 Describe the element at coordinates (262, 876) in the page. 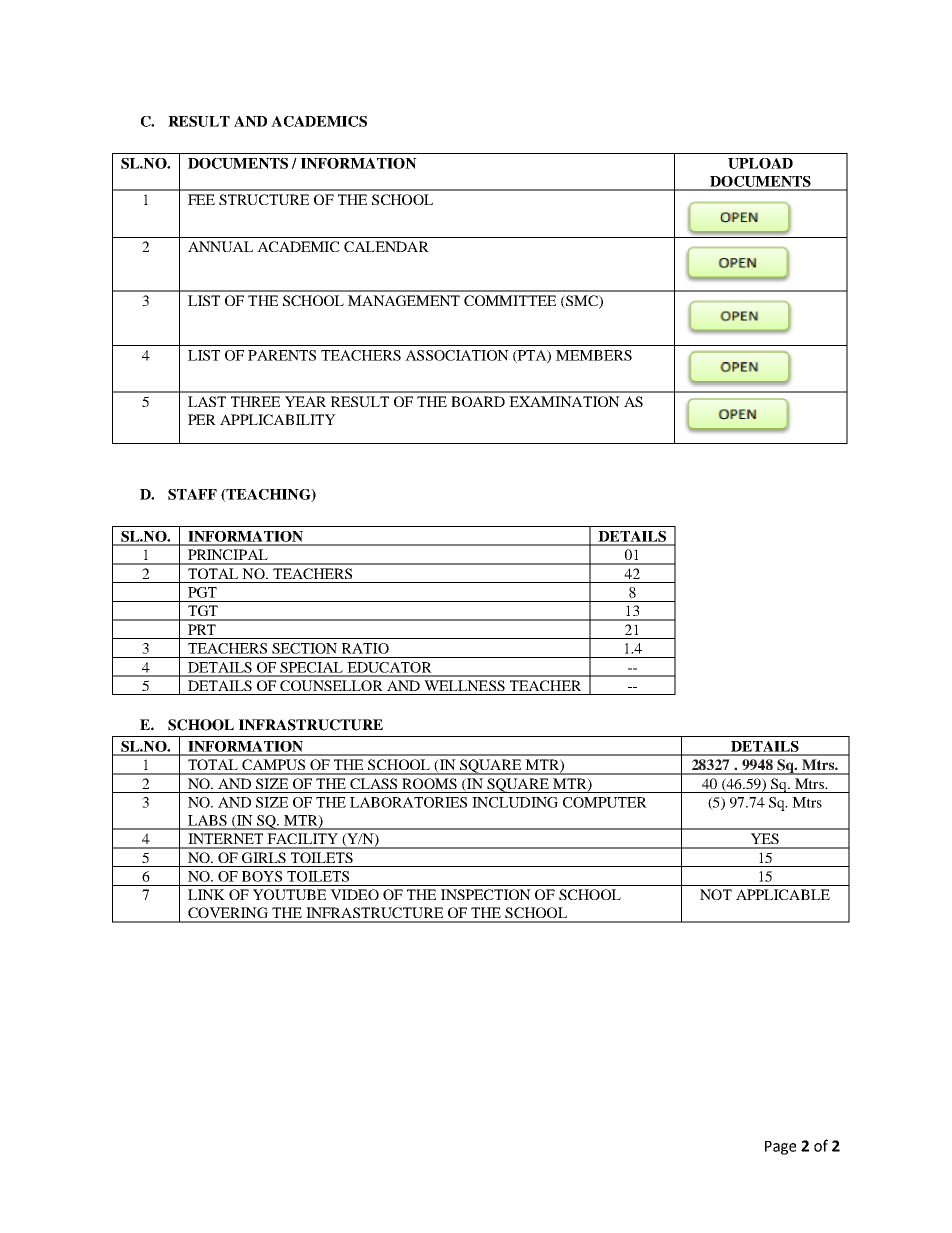

I see `BOYS` at that location.
